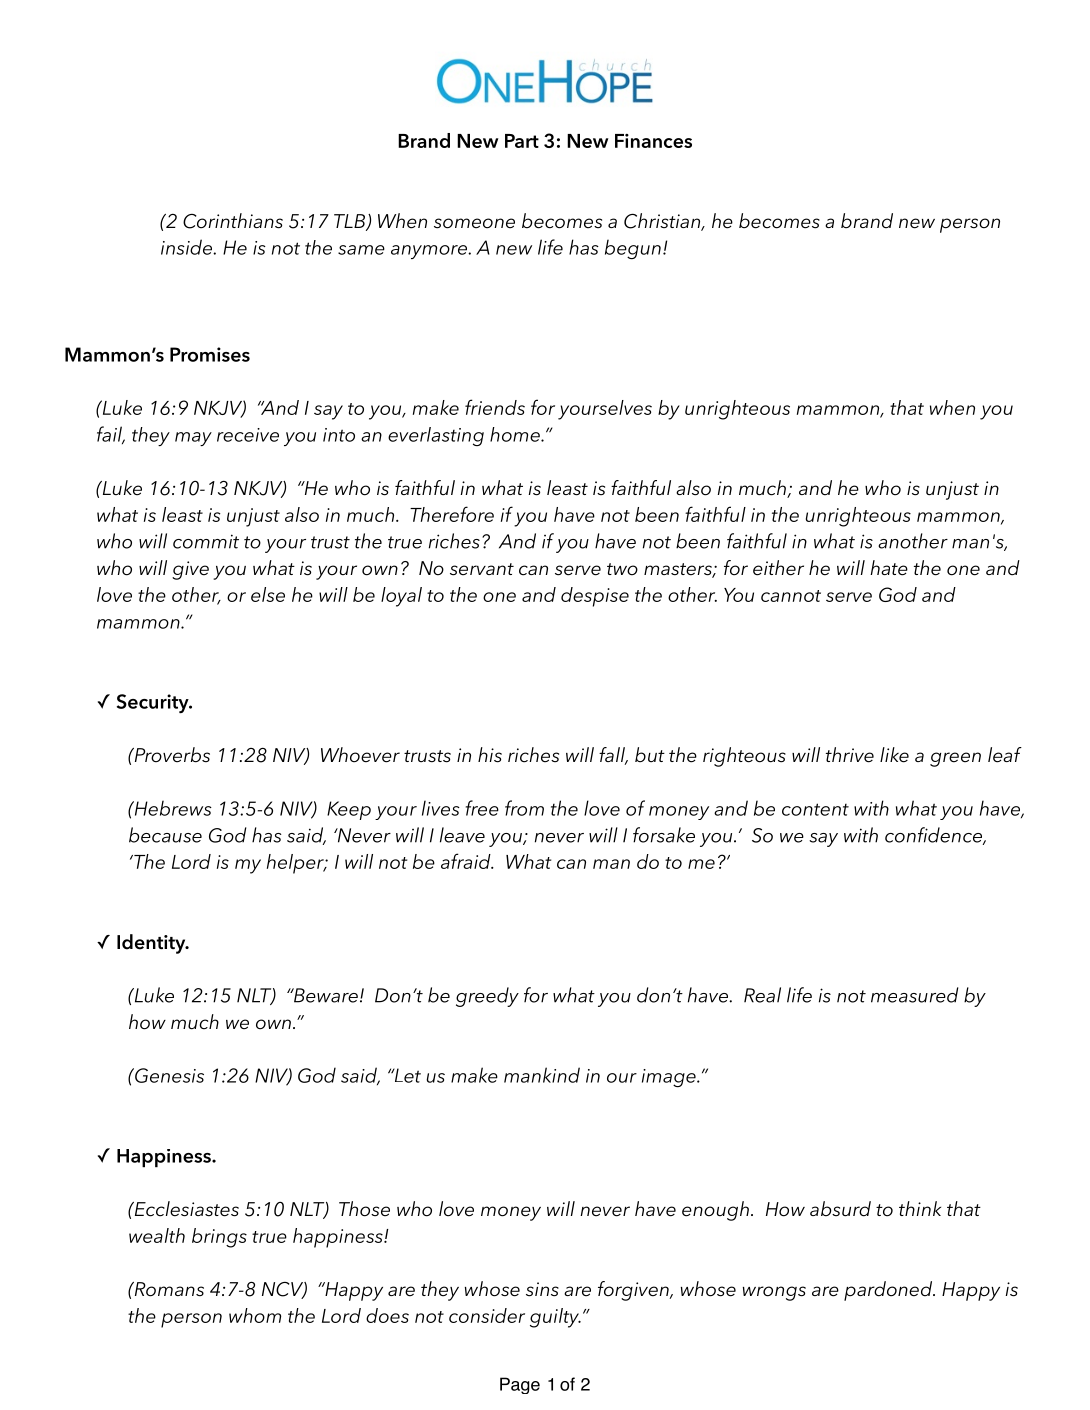  I want to click on commit, so click(206, 541).
